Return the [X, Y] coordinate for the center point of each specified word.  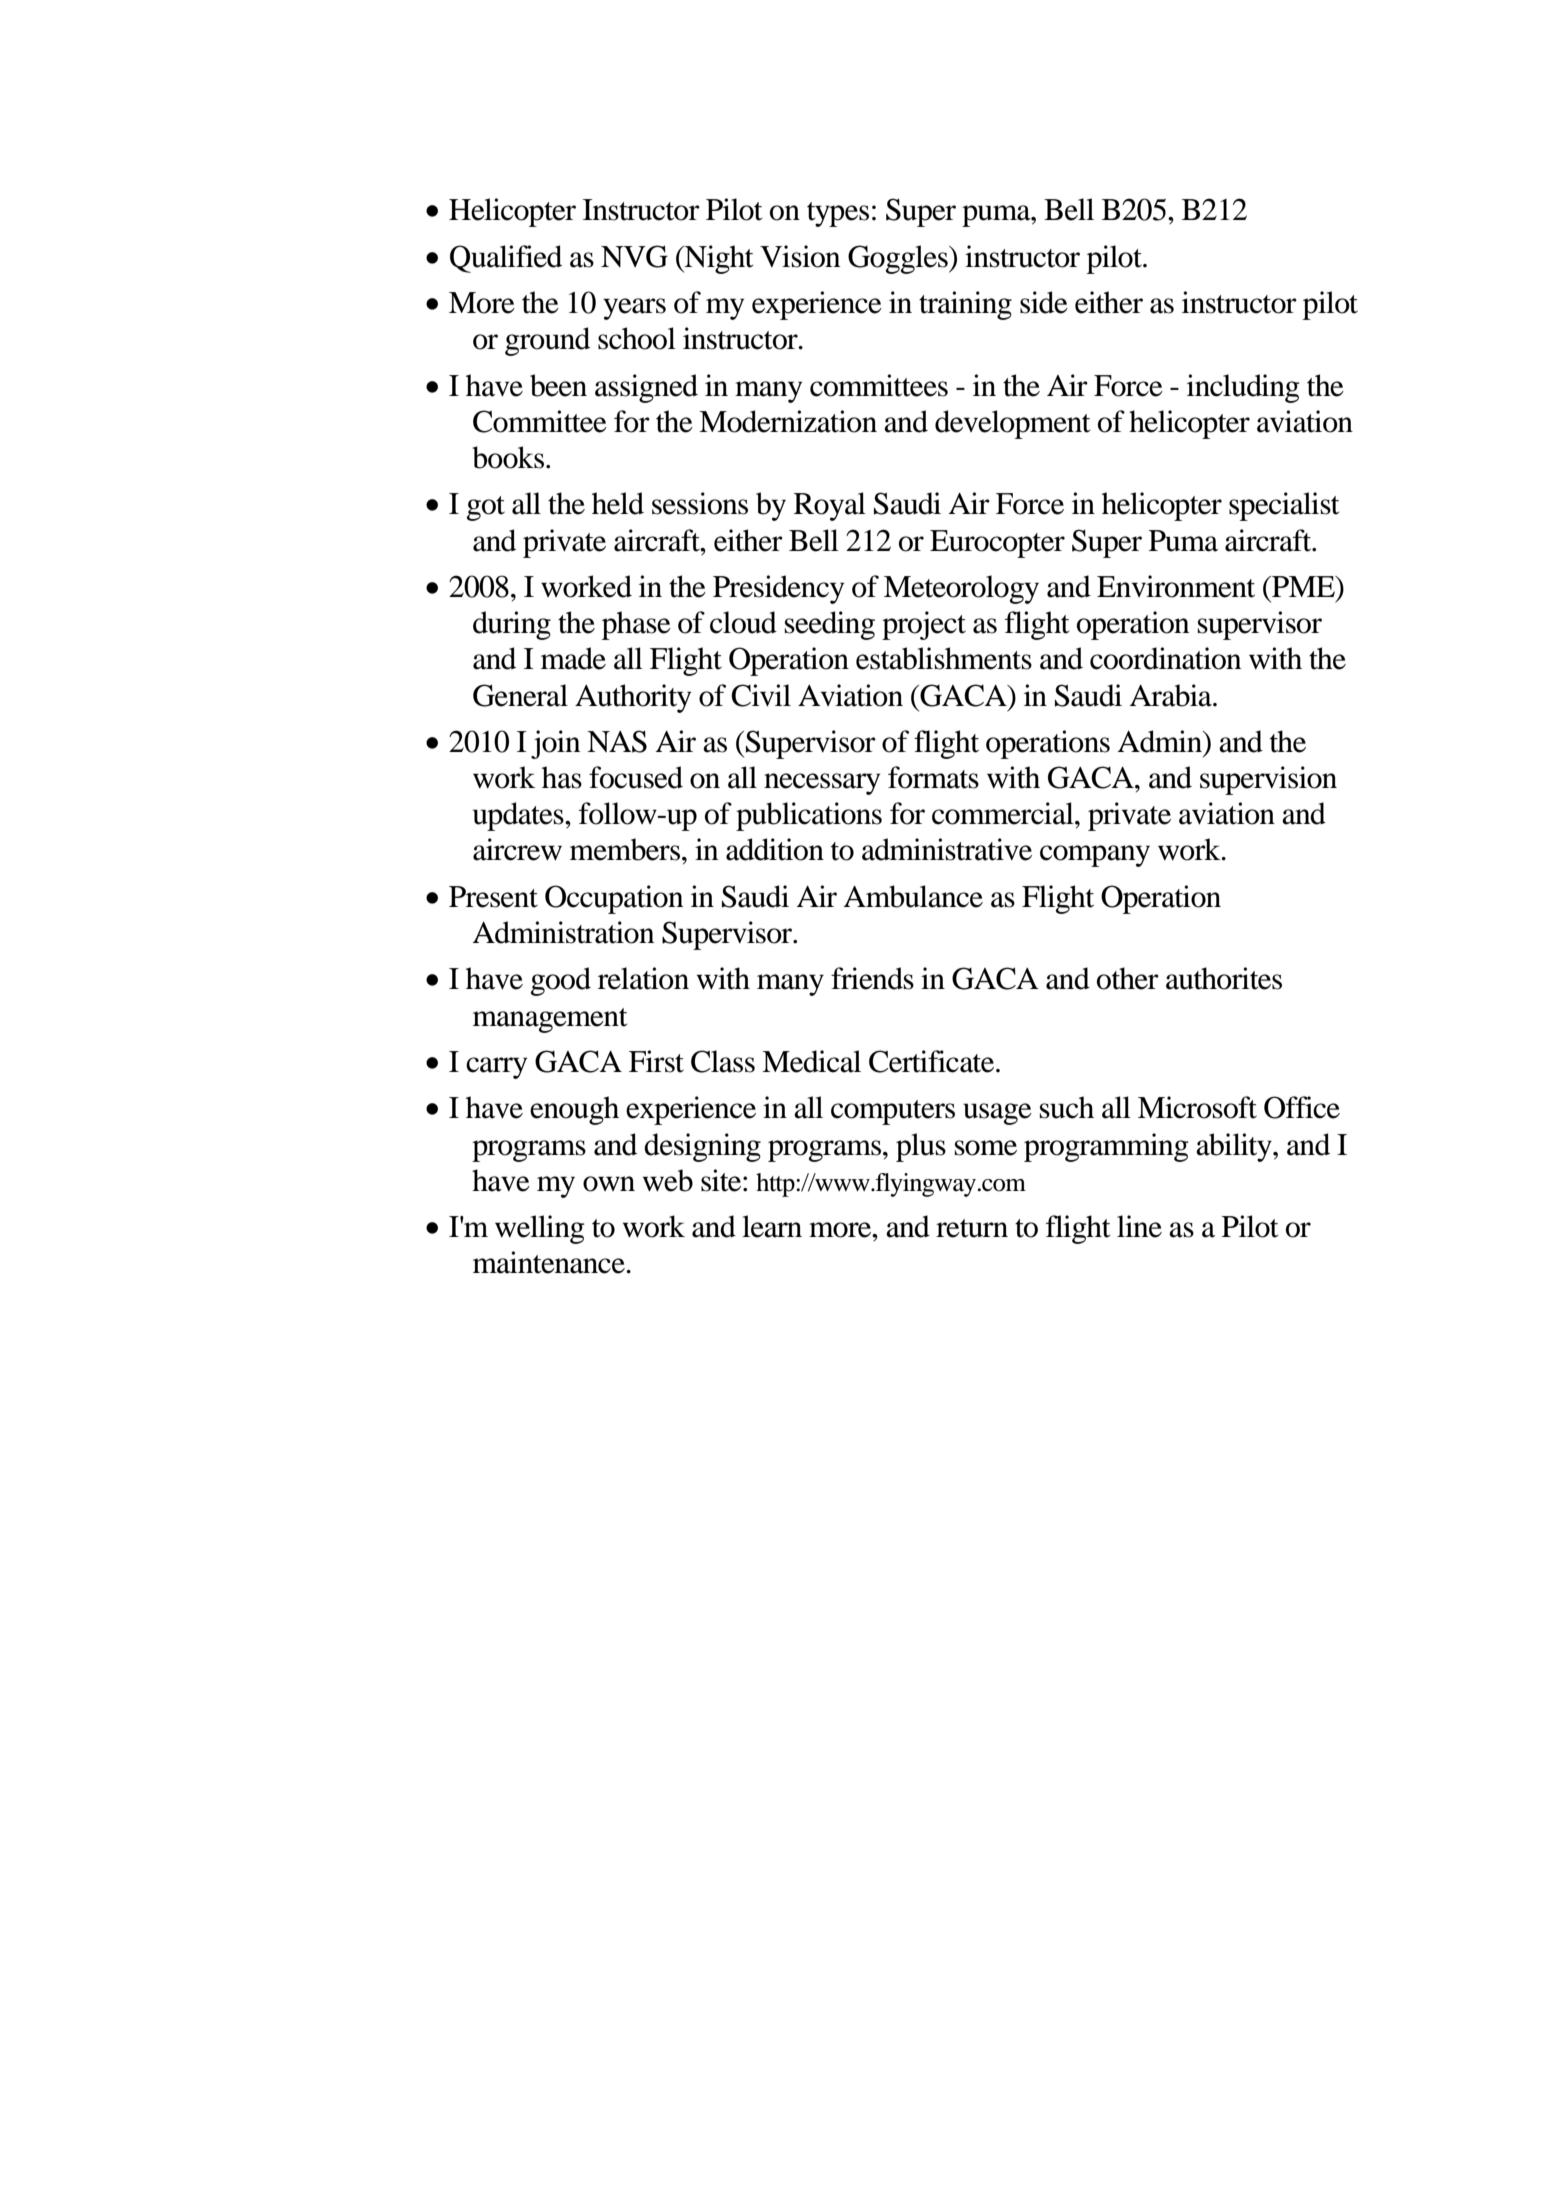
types [838, 214]
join [555, 744]
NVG [634, 256]
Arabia [1172, 695]
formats [933, 777]
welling [540, 1229]
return [972, 1228]
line [1139, 1226]
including [1243, 388]
